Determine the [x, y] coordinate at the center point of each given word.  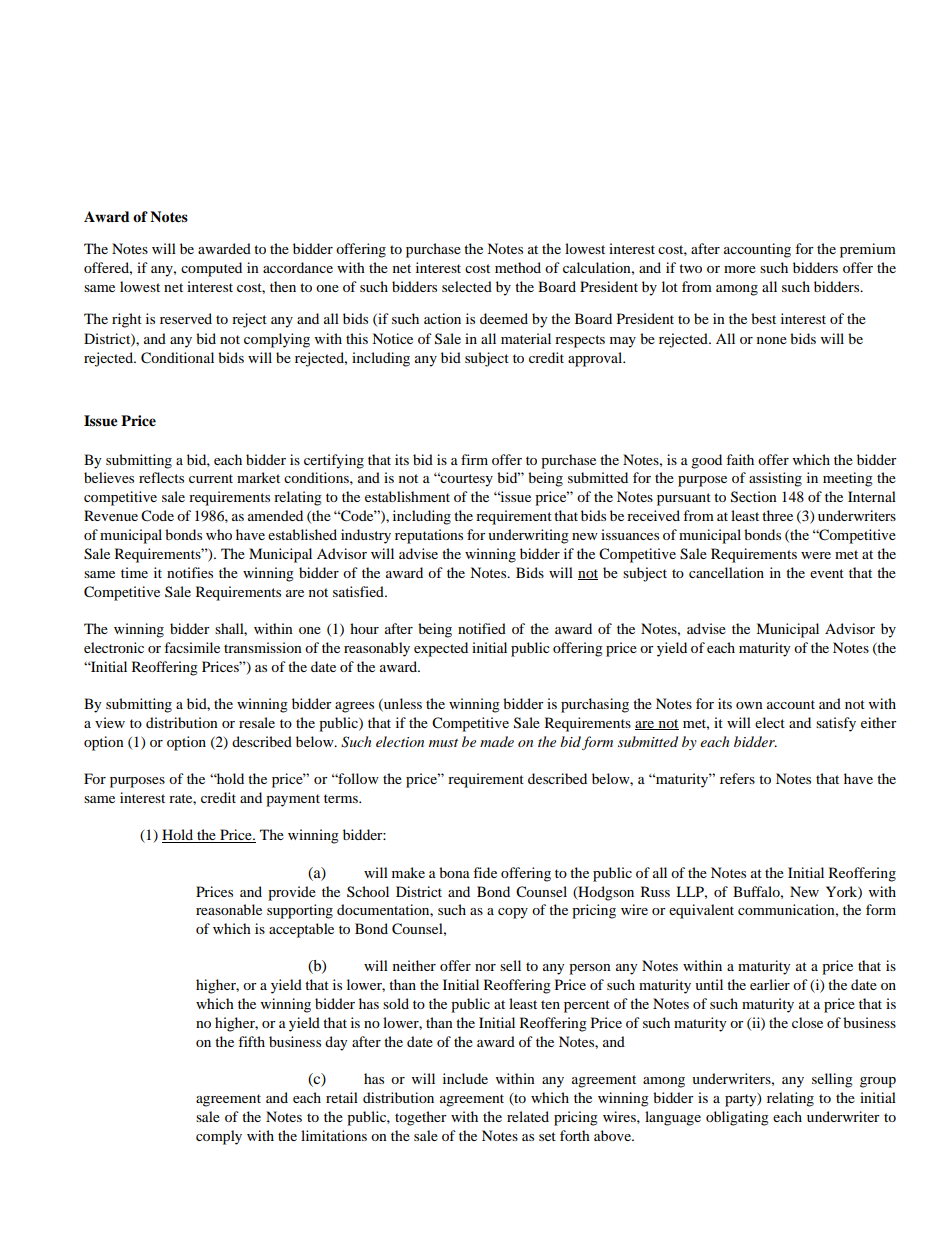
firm [474, 459]
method [518, 267]
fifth [251, 1041]
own [749, 705]
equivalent [701, 911]
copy [513, 913]
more [740, 269]
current [211, 478]
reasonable [229, 909]
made [497, 741]
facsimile [192, 647]
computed [211, 269]
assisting [775, 479]
